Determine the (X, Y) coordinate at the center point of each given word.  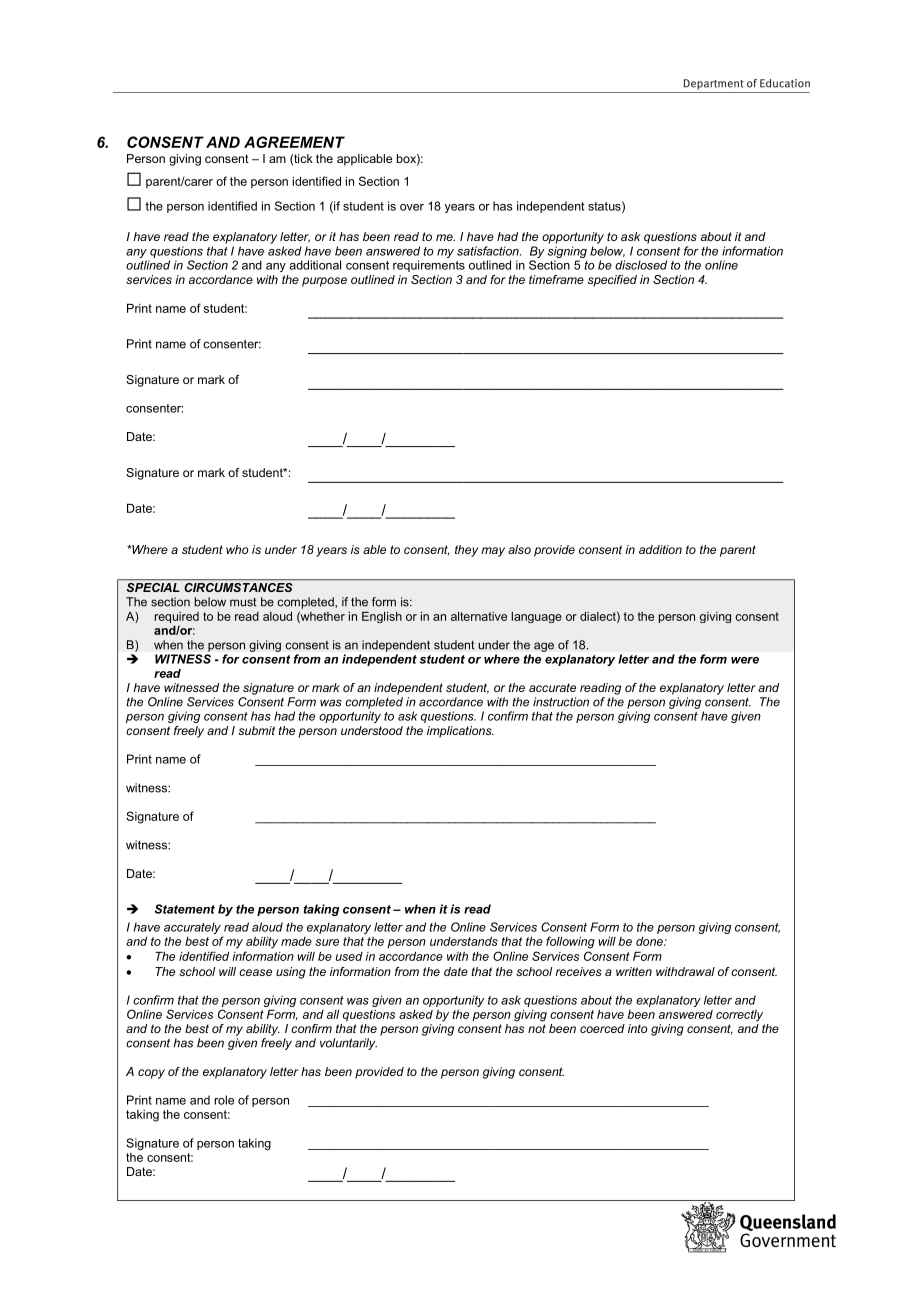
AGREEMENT (294, 142)
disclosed (641, 265)
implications (460, 732)
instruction (561, 702)
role (224, 1100)
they (466, 551)
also (519, 549)
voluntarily (348, 1044)
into (637, 1028)
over (412, 207)
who (237, 549)
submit (256, 730)
